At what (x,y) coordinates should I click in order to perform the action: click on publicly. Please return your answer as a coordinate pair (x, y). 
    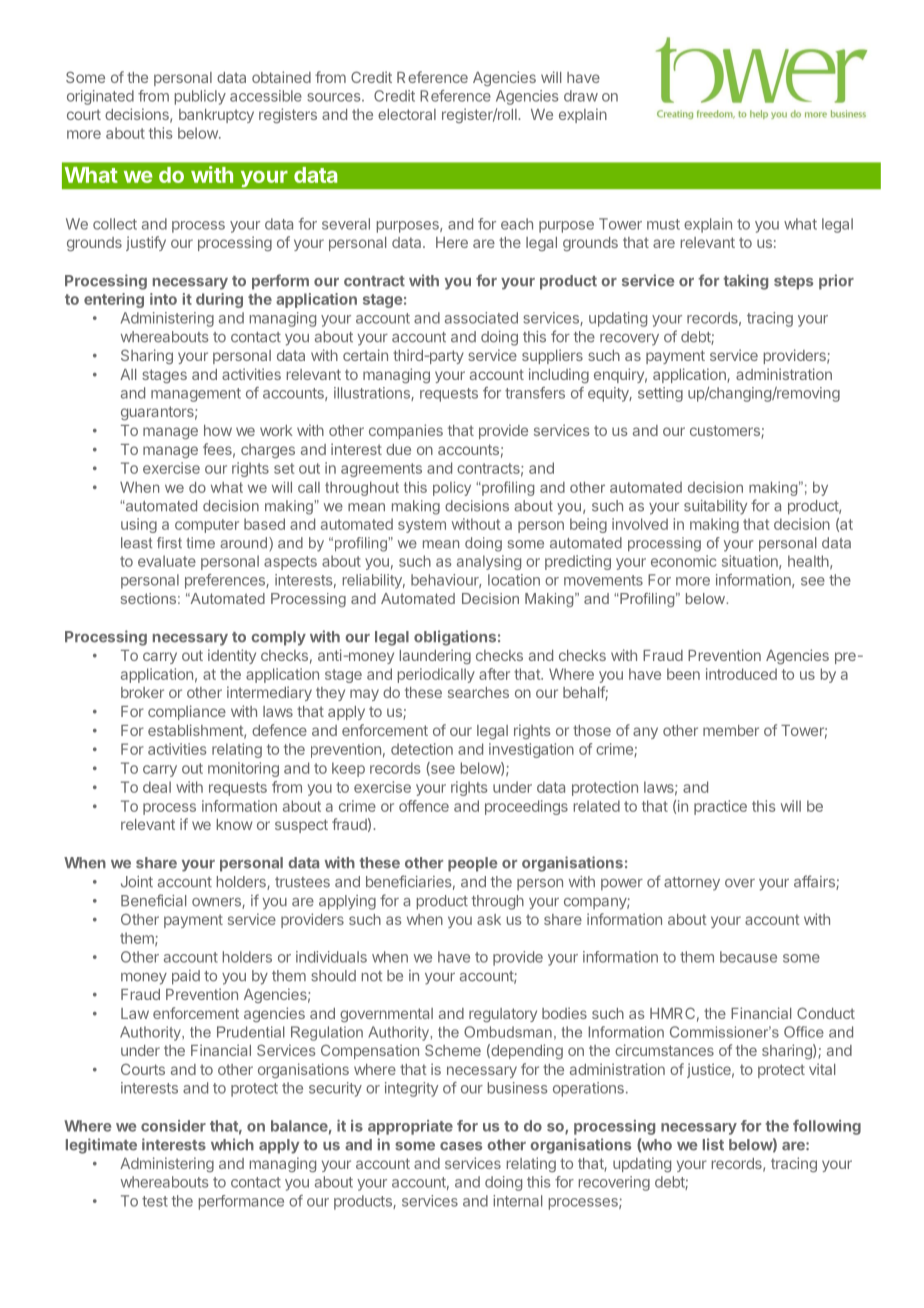
    Looking at the image, I should click on (200, 97).
